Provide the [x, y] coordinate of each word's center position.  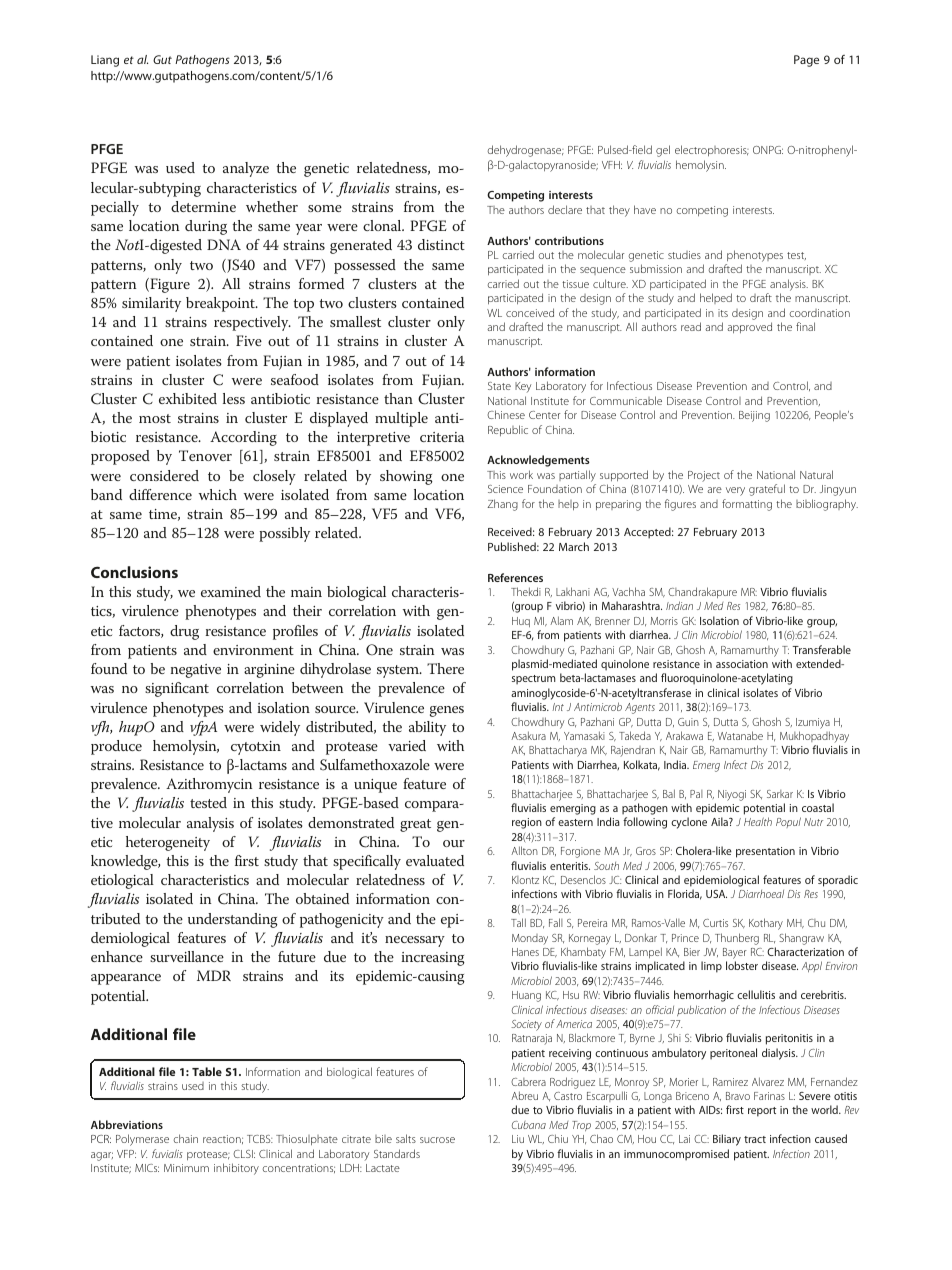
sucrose [437, 1140]
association [742, 664]
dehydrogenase [525, 151]
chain [186, 1138]
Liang [105, 61]
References [515, 577]
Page [806, 61]
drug [184, 632]
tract [755, 1139]
